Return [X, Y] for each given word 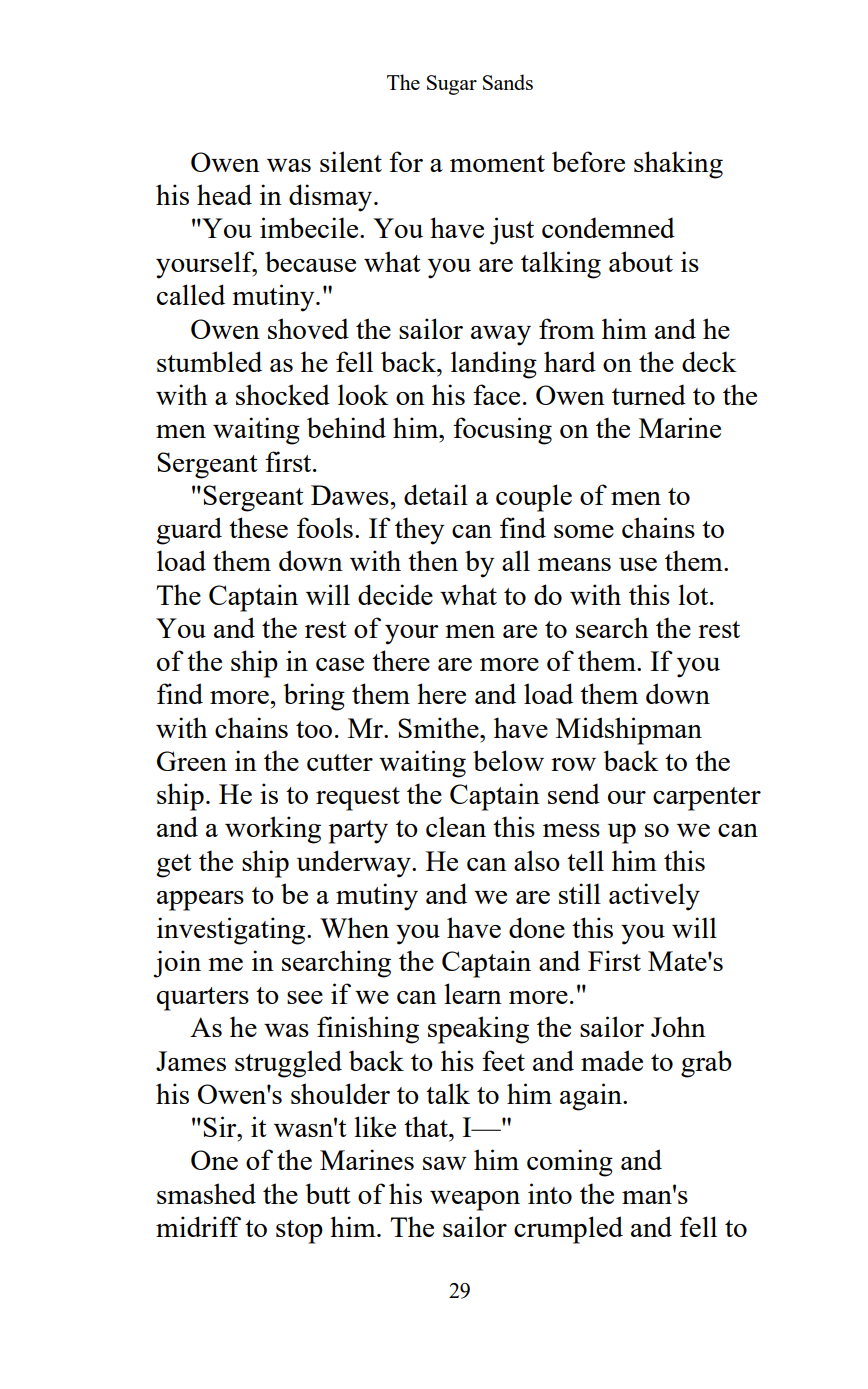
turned [649, 394]
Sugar [452, 85]
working [273, 830]
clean [456, 826]
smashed [206, 1193]
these [258, 527]
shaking [678, 165]
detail [436, 494]
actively [654, 897]
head [224, 194]
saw [445, 1163]
